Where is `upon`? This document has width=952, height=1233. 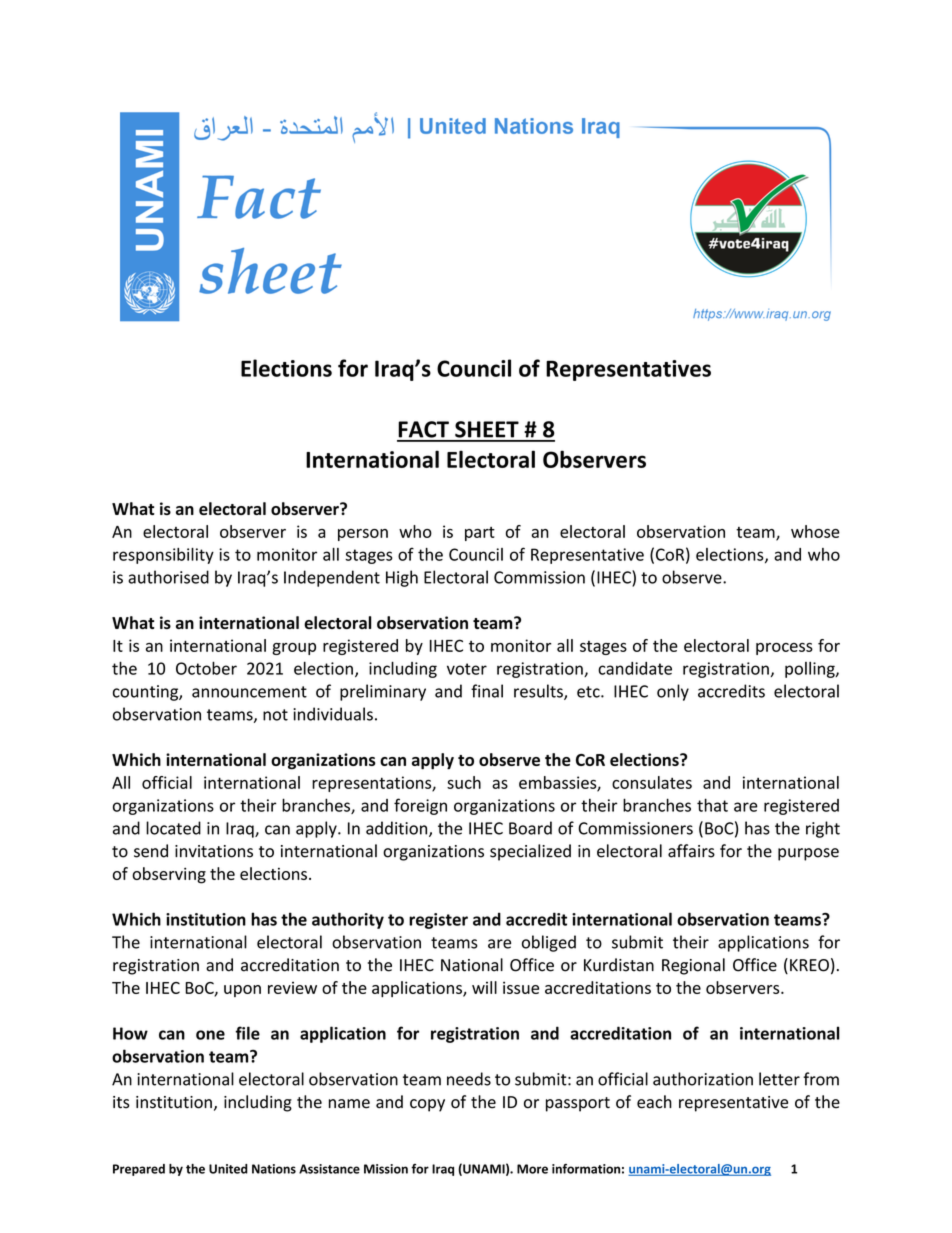
upon is located at coordinates (242, 991).
